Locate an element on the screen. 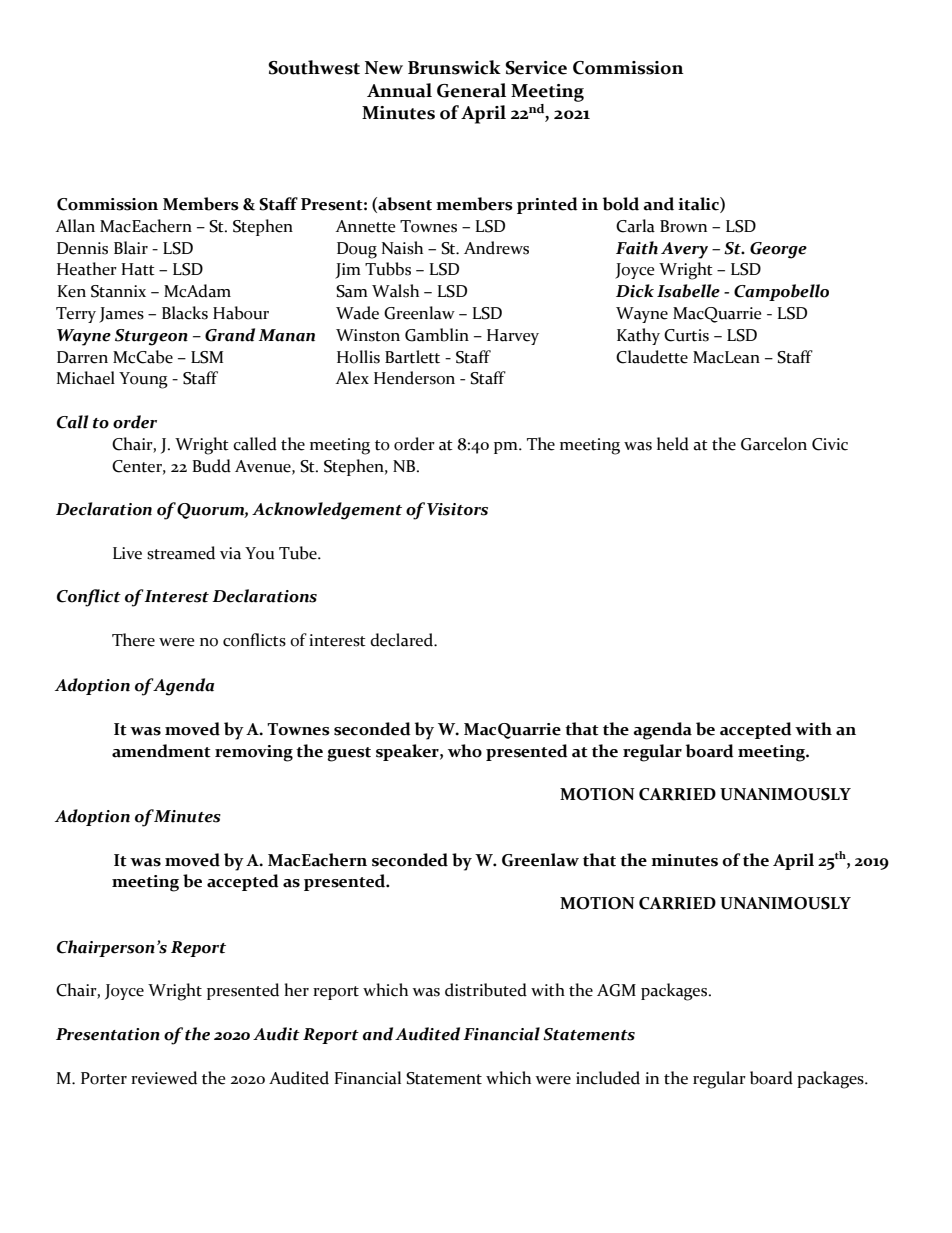 The height and width of the screenshot is (1233, 952). held is located at coordinates (673, 444).
